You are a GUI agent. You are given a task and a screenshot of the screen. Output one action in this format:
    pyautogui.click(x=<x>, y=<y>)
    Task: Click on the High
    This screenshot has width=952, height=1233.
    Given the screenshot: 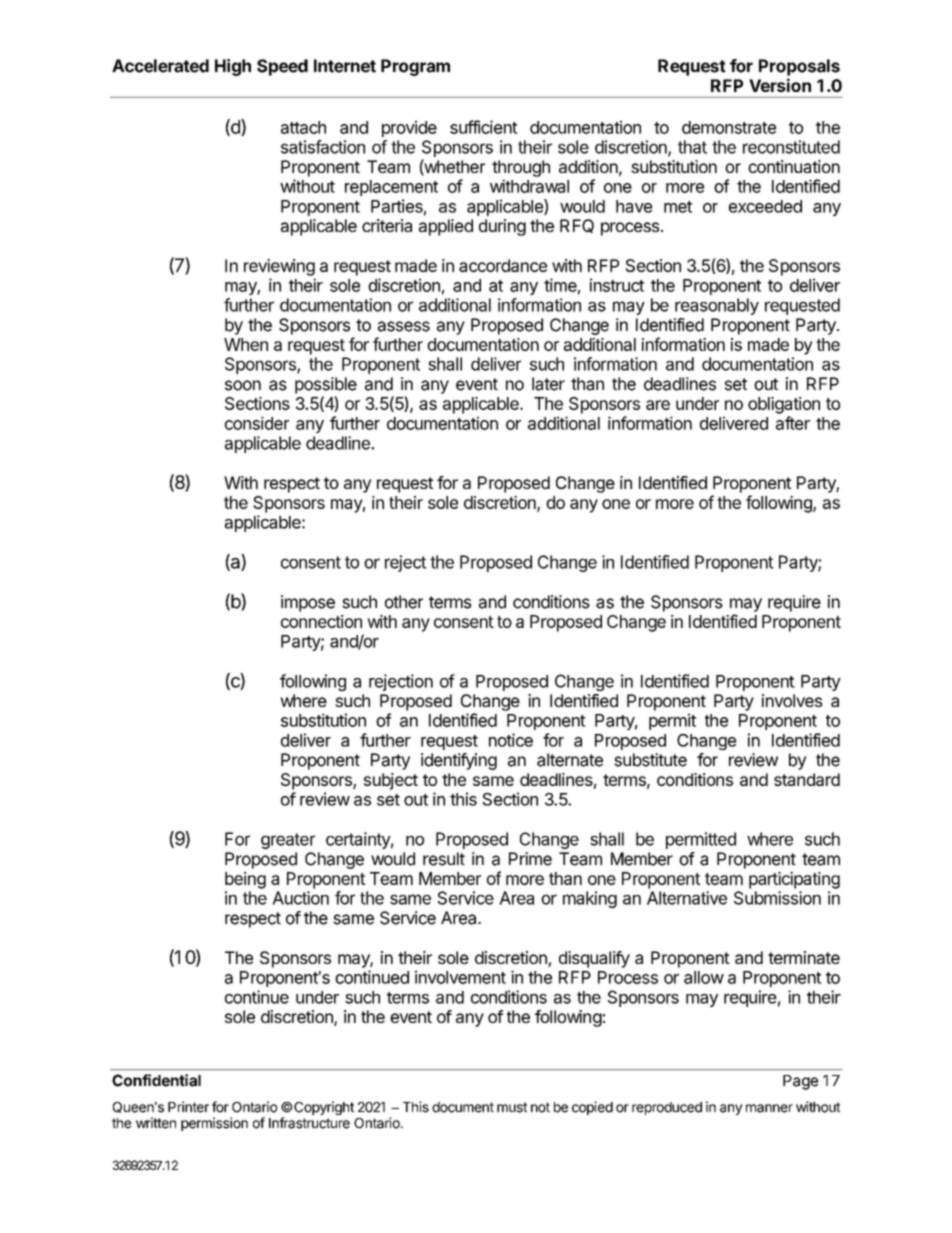 What is the action you would take?
    pyautogui.click(x=233, y=67)
